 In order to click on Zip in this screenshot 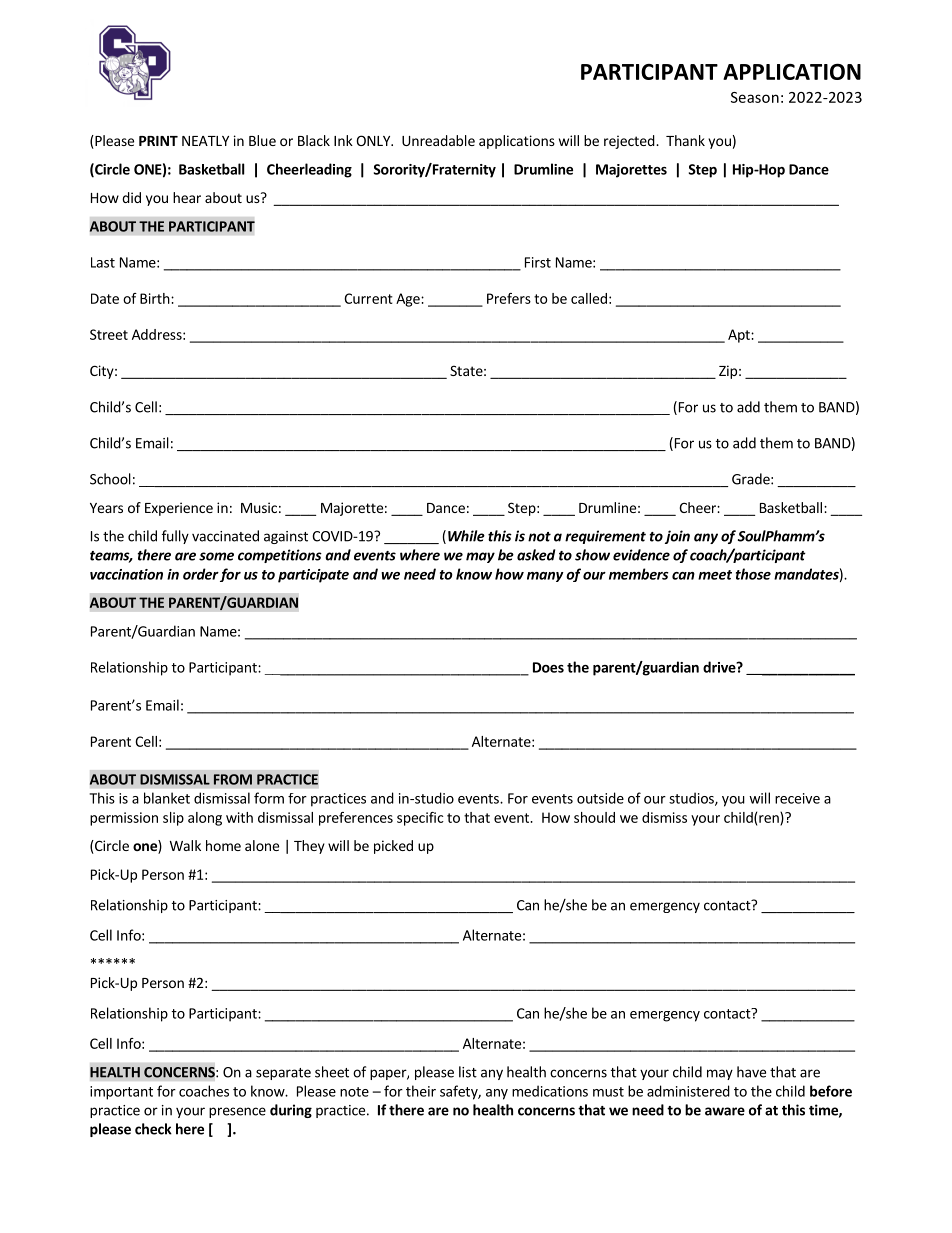, I will do `click(728, 372)`.
